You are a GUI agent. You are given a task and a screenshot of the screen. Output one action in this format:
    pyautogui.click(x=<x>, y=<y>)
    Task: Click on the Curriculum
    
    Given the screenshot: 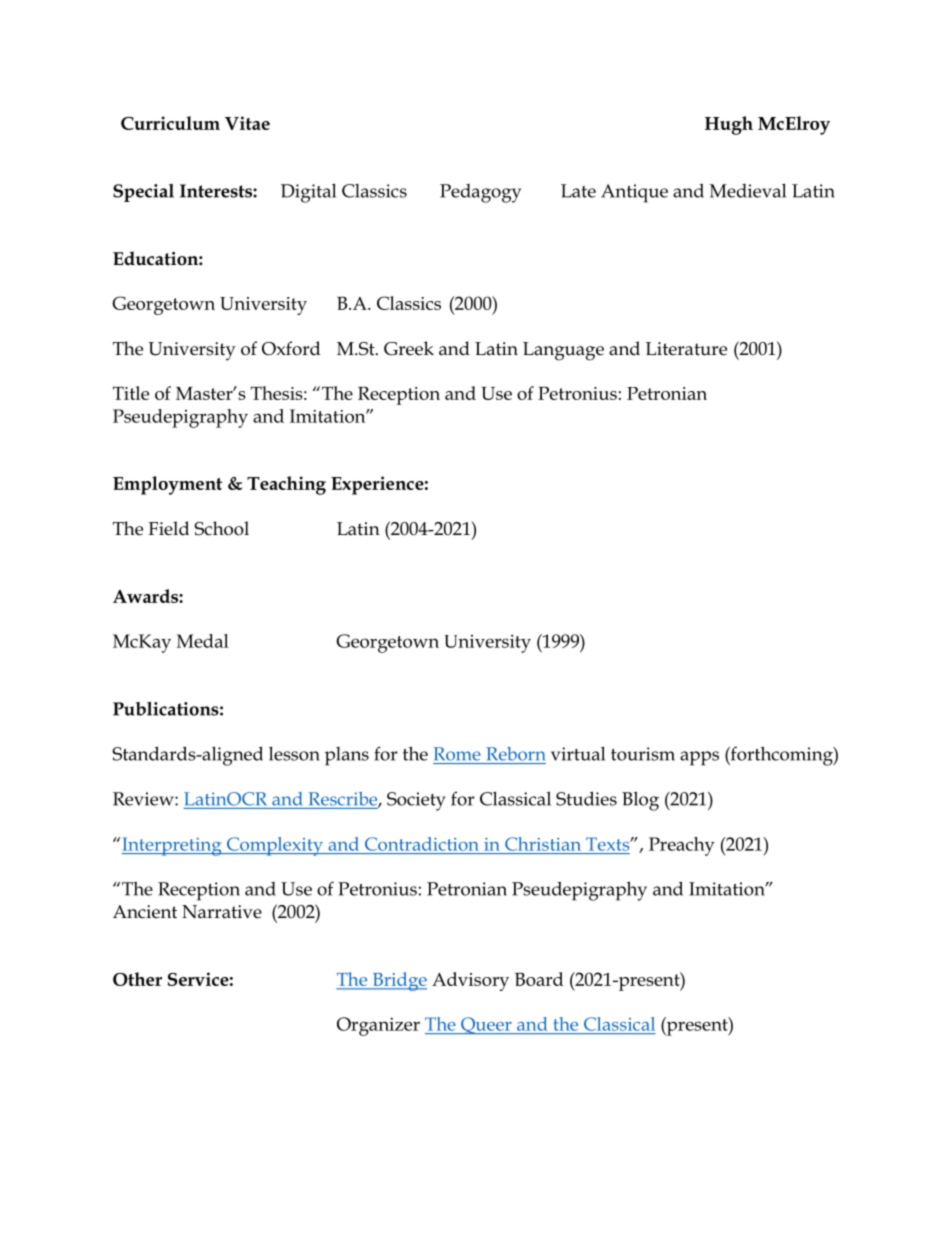 What is the action you would take?
    pyautogui.click(x=170, y=123)
